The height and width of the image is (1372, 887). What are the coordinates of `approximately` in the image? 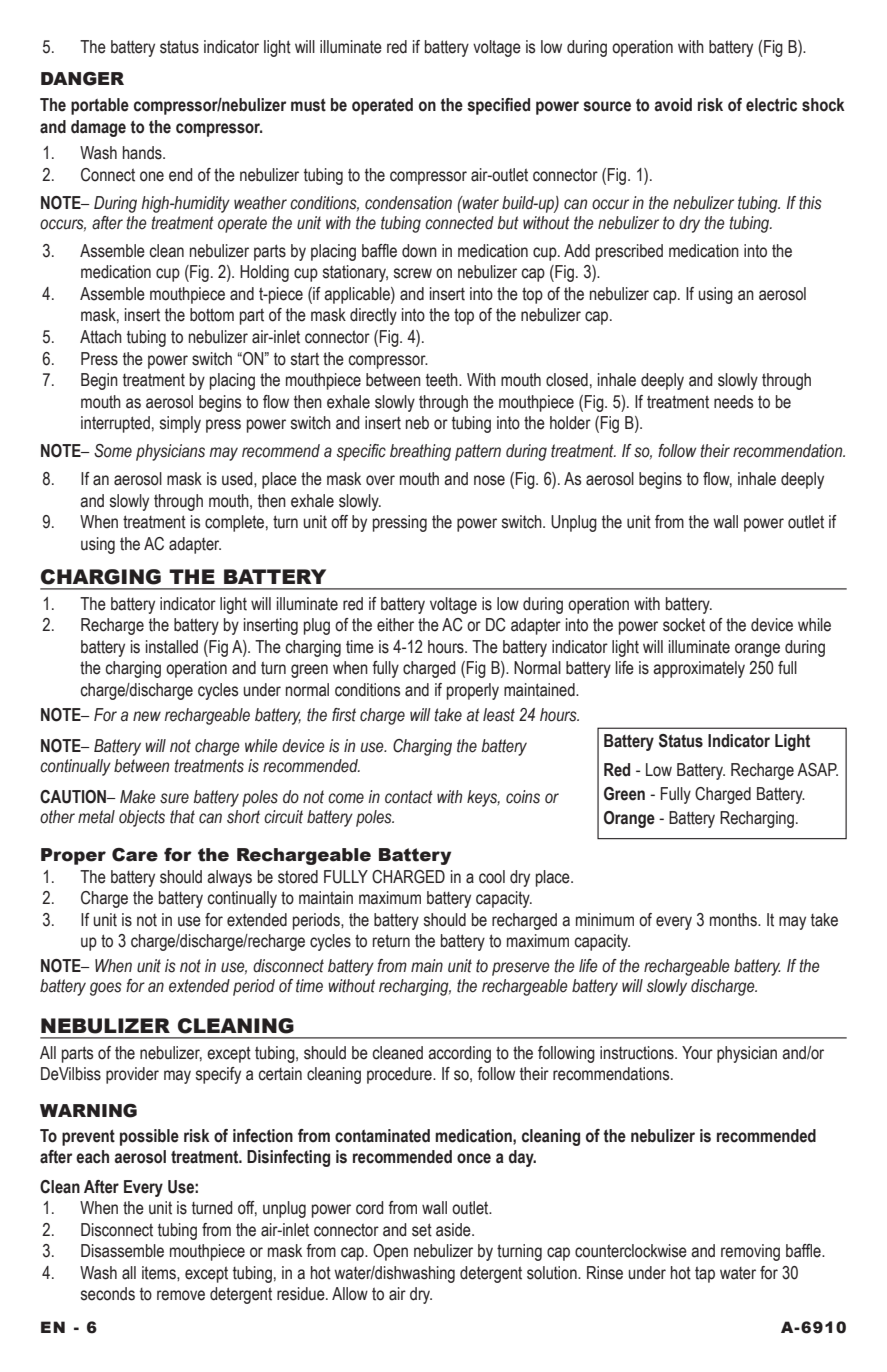 It's located at (699, 669).
